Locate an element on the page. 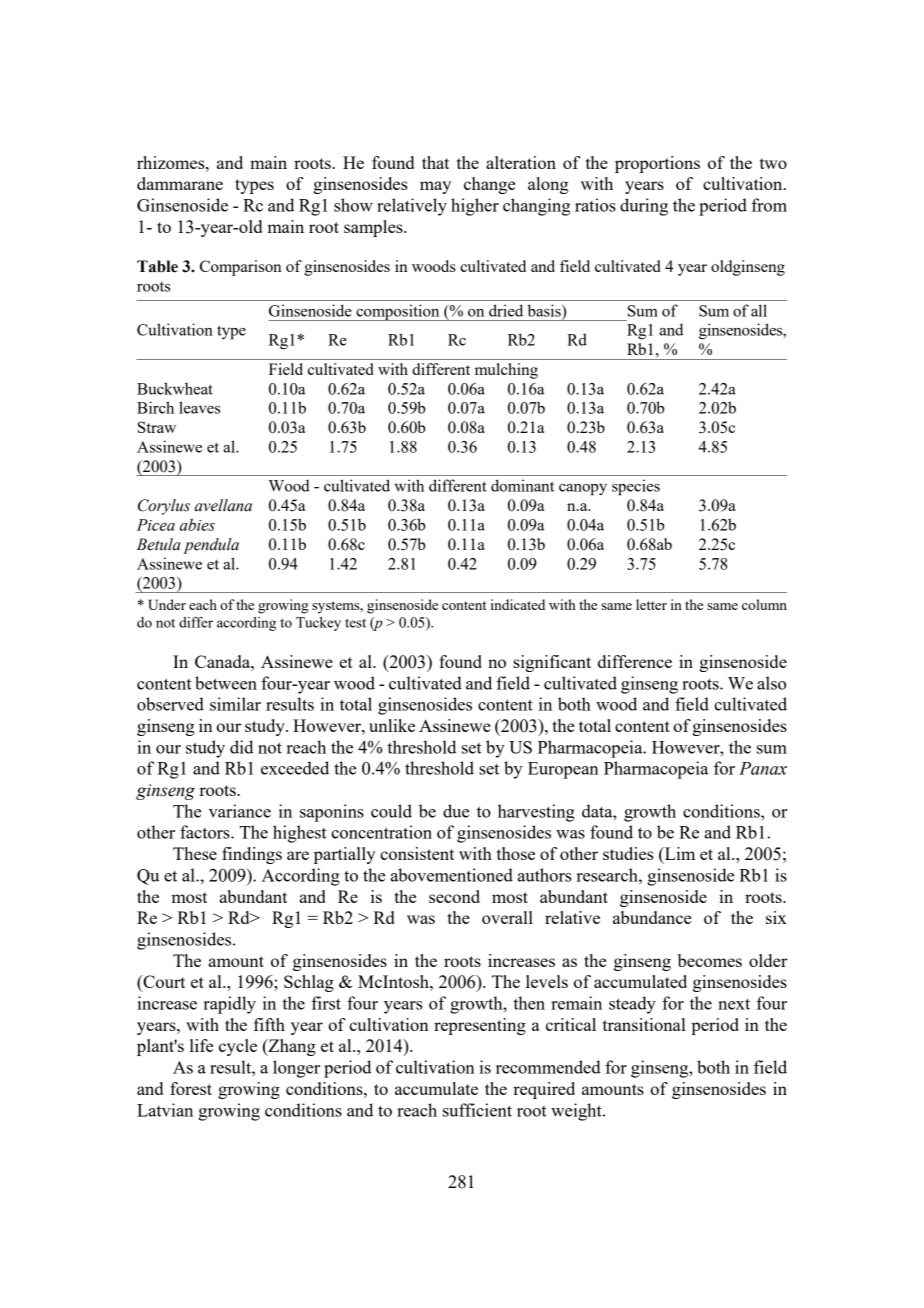  letter is located at coordinates (651, 604).
